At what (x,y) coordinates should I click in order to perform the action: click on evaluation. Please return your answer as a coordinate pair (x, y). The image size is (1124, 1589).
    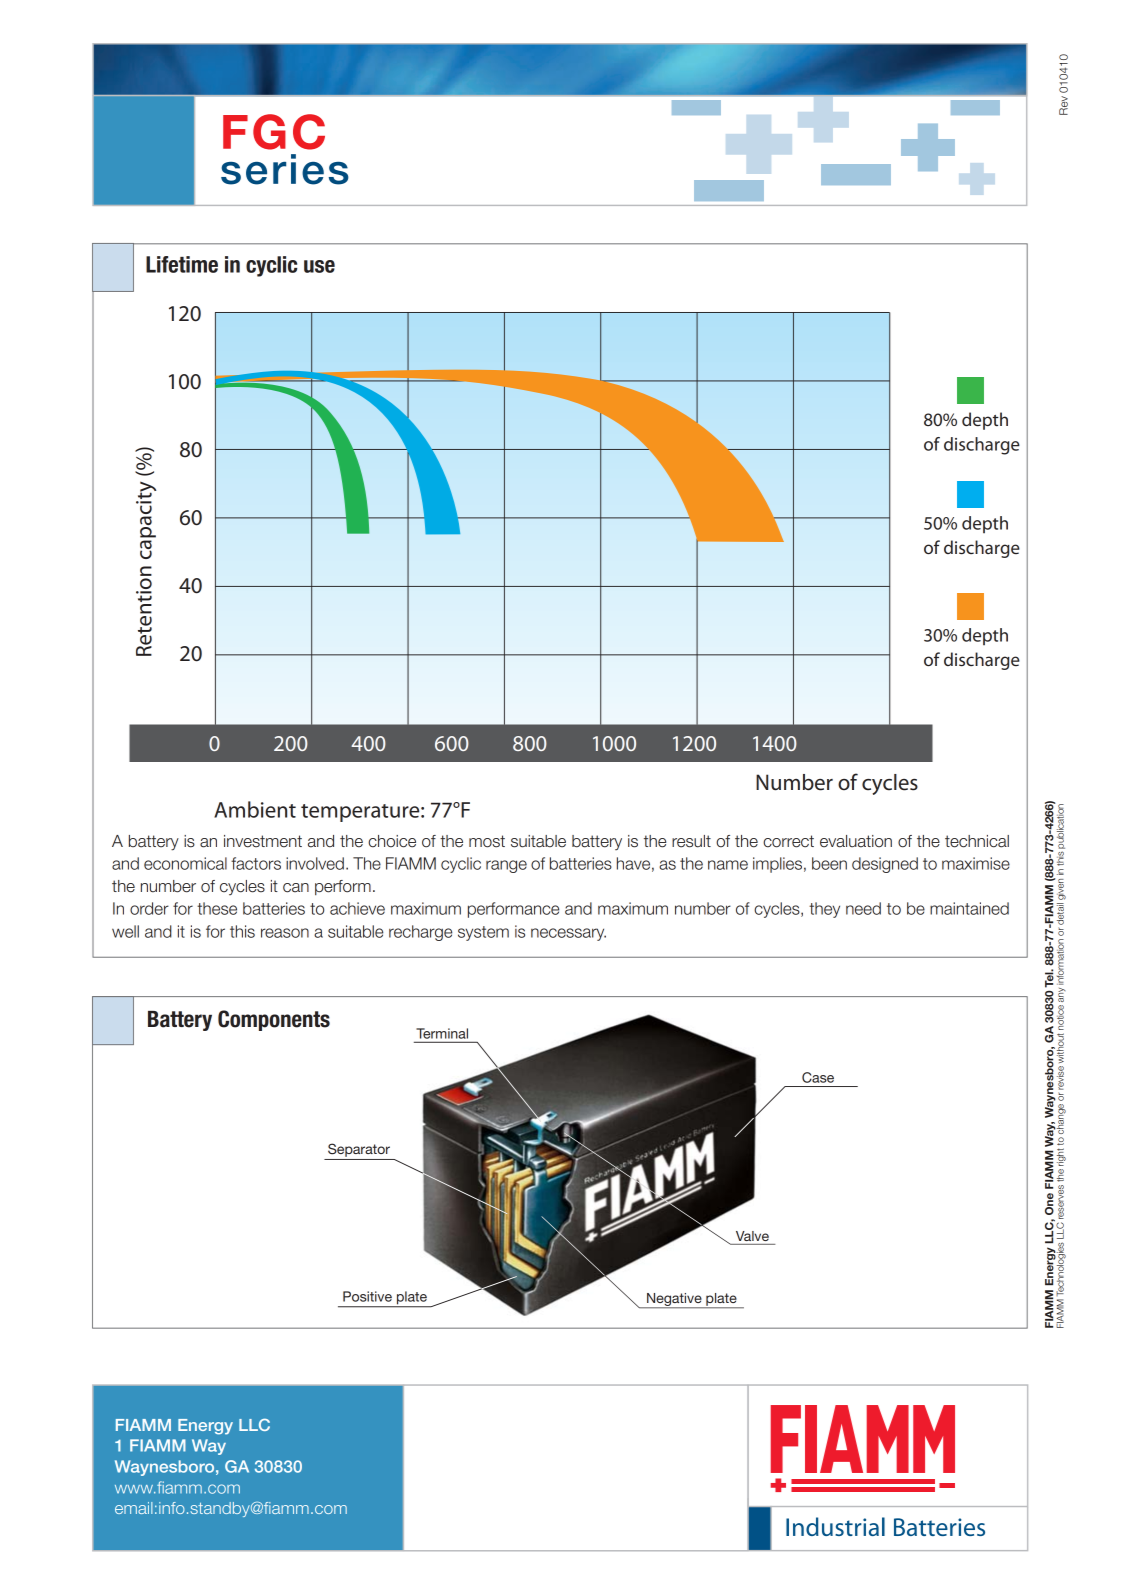
    Looking at the image, I should click on (856, 841).
